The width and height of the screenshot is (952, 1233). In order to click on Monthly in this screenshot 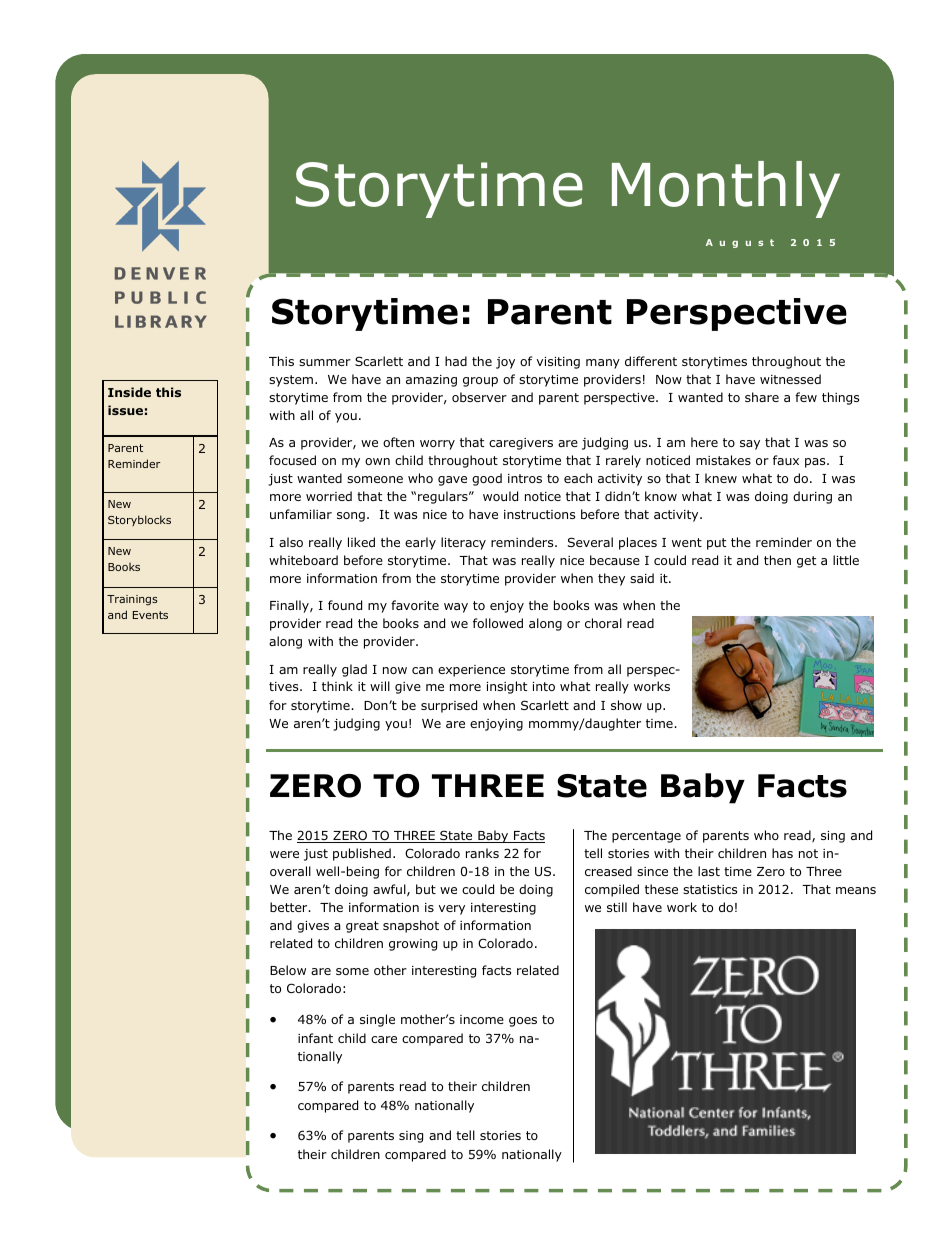, I will do `click(726, 189)`.
